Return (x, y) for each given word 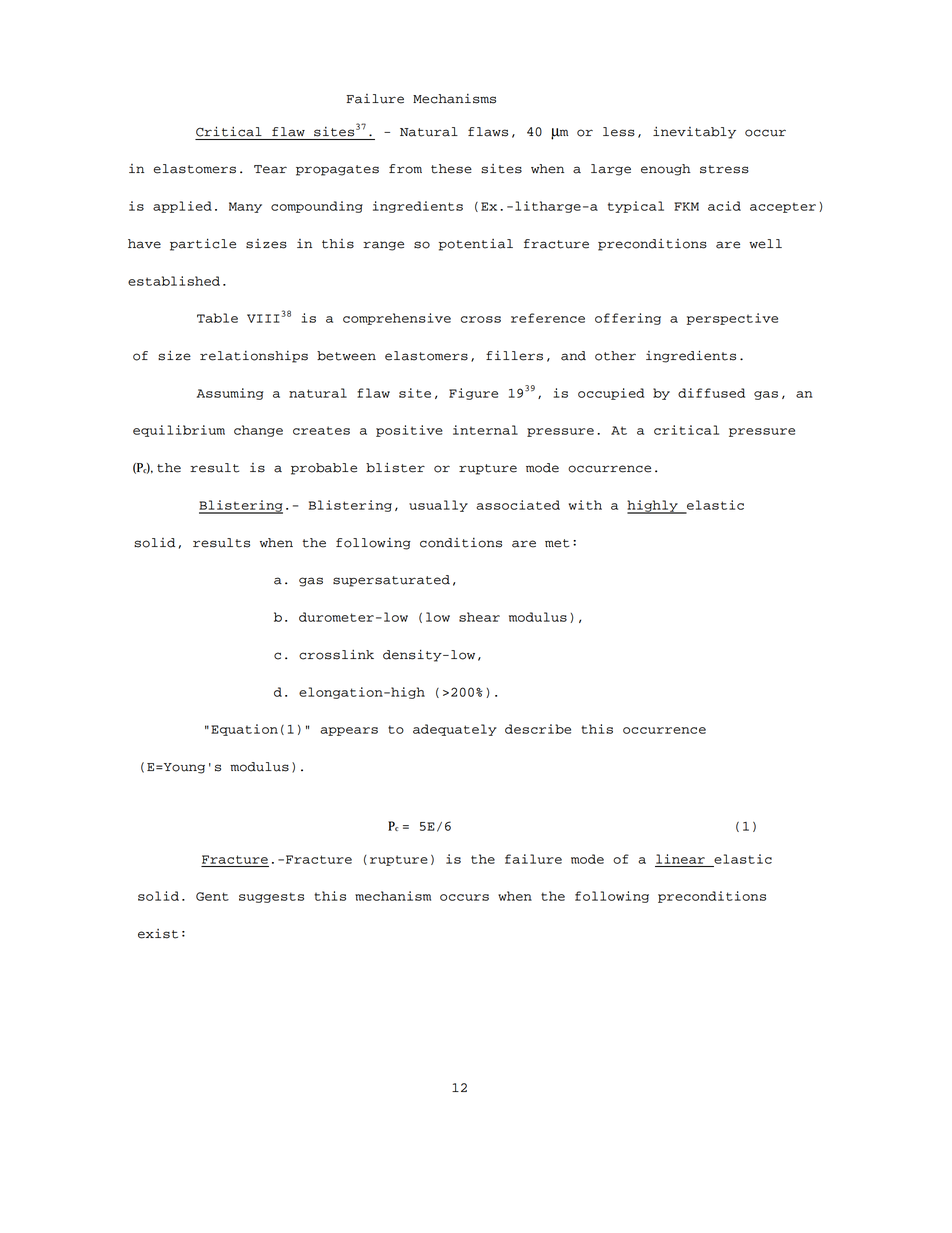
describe (538, 729)
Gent (212, 896)
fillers (514, 356)
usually (438, 506)
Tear (270, 169)
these (451, 169)
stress (724, 169)
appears (349, 731)
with (585, 505)
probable (324, 469)
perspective (732, 319)
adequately (455, 730)
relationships (254, 357)
